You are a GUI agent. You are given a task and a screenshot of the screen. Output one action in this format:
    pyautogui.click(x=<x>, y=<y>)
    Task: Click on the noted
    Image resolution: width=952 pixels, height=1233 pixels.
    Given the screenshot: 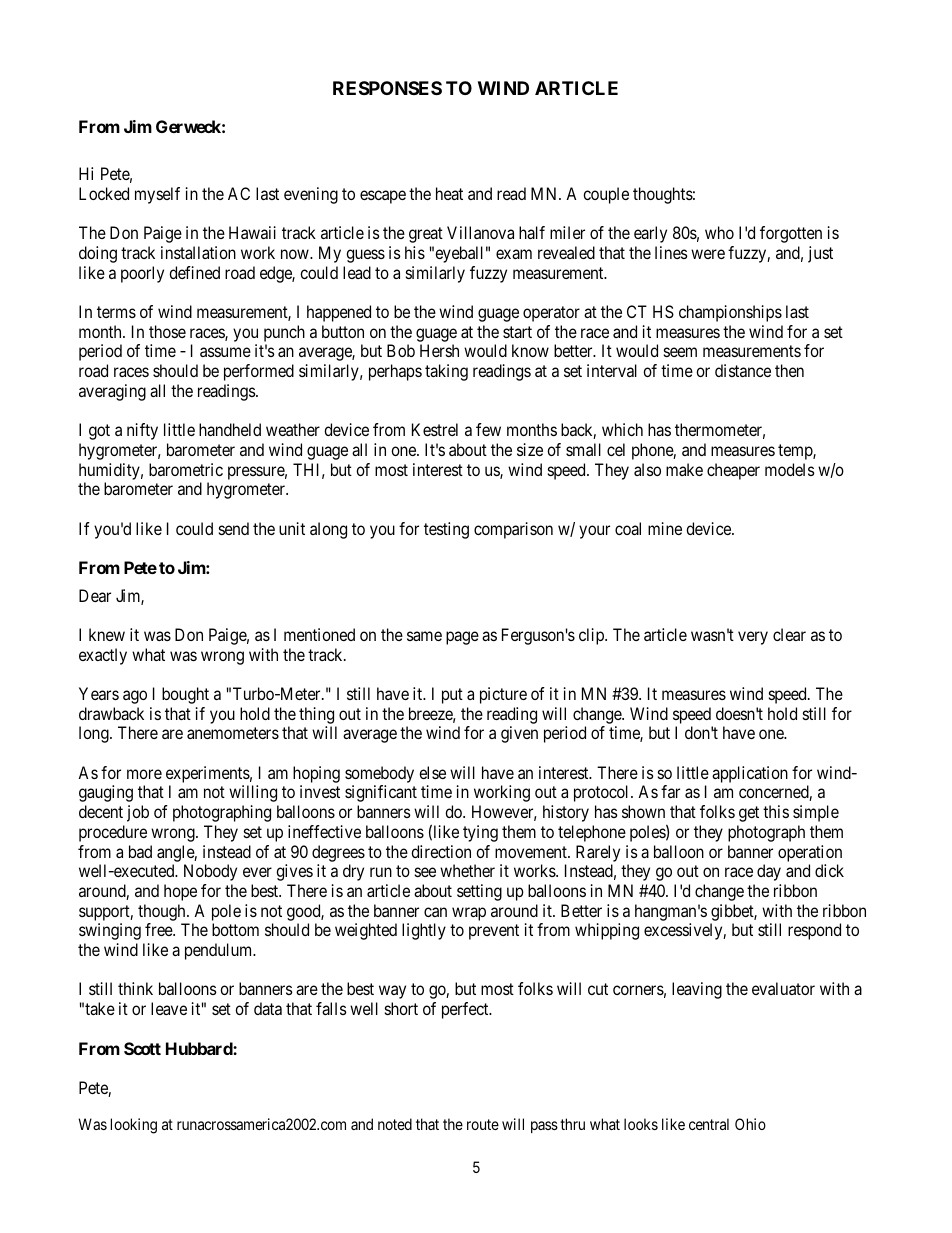 What is the action you would take?
    pyautogui.click(x=395, y=1124)
